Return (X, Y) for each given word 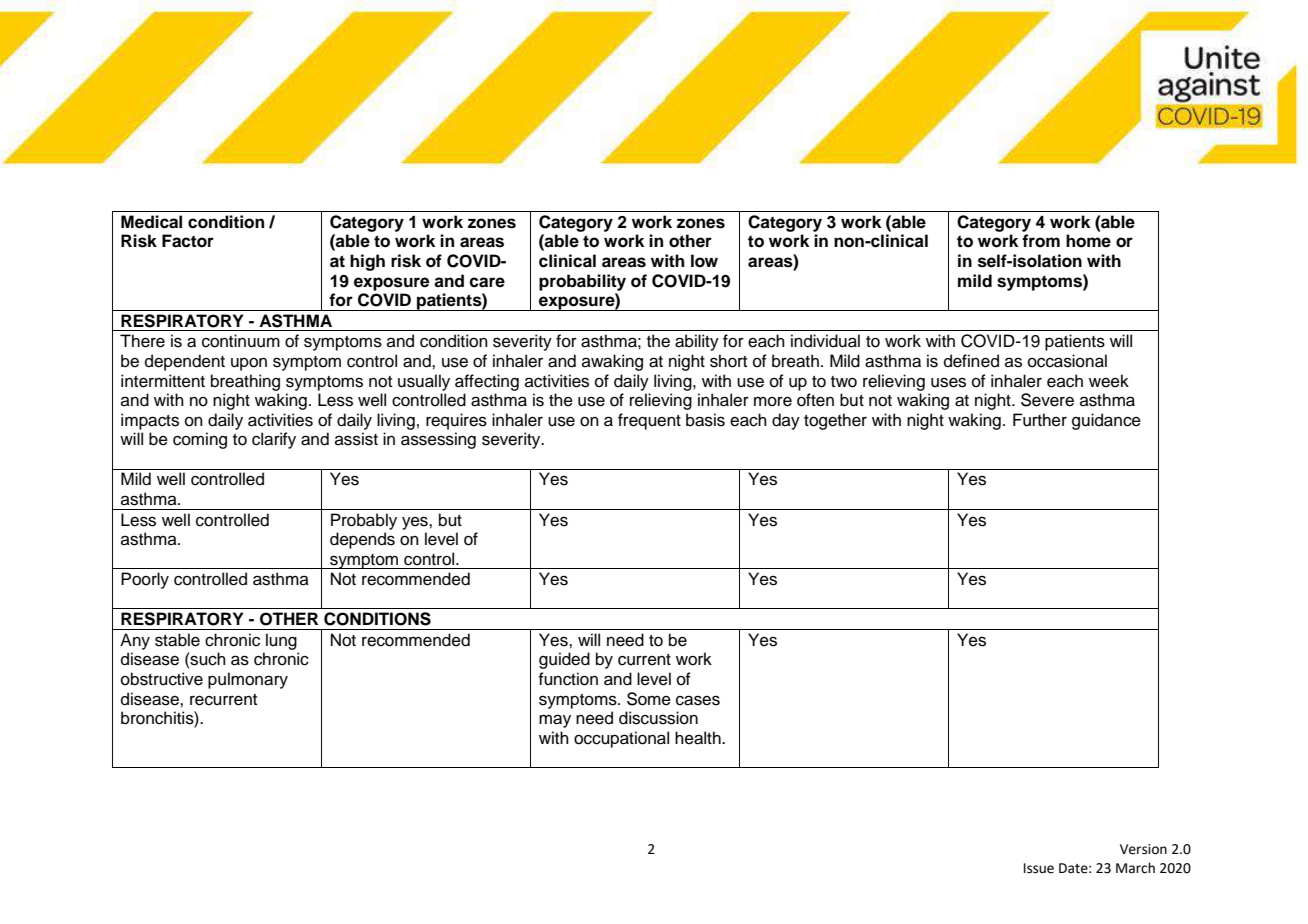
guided (564, 660)
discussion (658, 718)
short (728, 361)
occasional (1067, 361)
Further (1040, 420)
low (704, 261)
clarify (274, 440)
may (555, 721)
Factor (188, 241)
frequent (649, 421)
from (1041, 241)
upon (249, 364)
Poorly (145, 580)
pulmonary (248, 680)
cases (698, 700)
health (699, 738)
